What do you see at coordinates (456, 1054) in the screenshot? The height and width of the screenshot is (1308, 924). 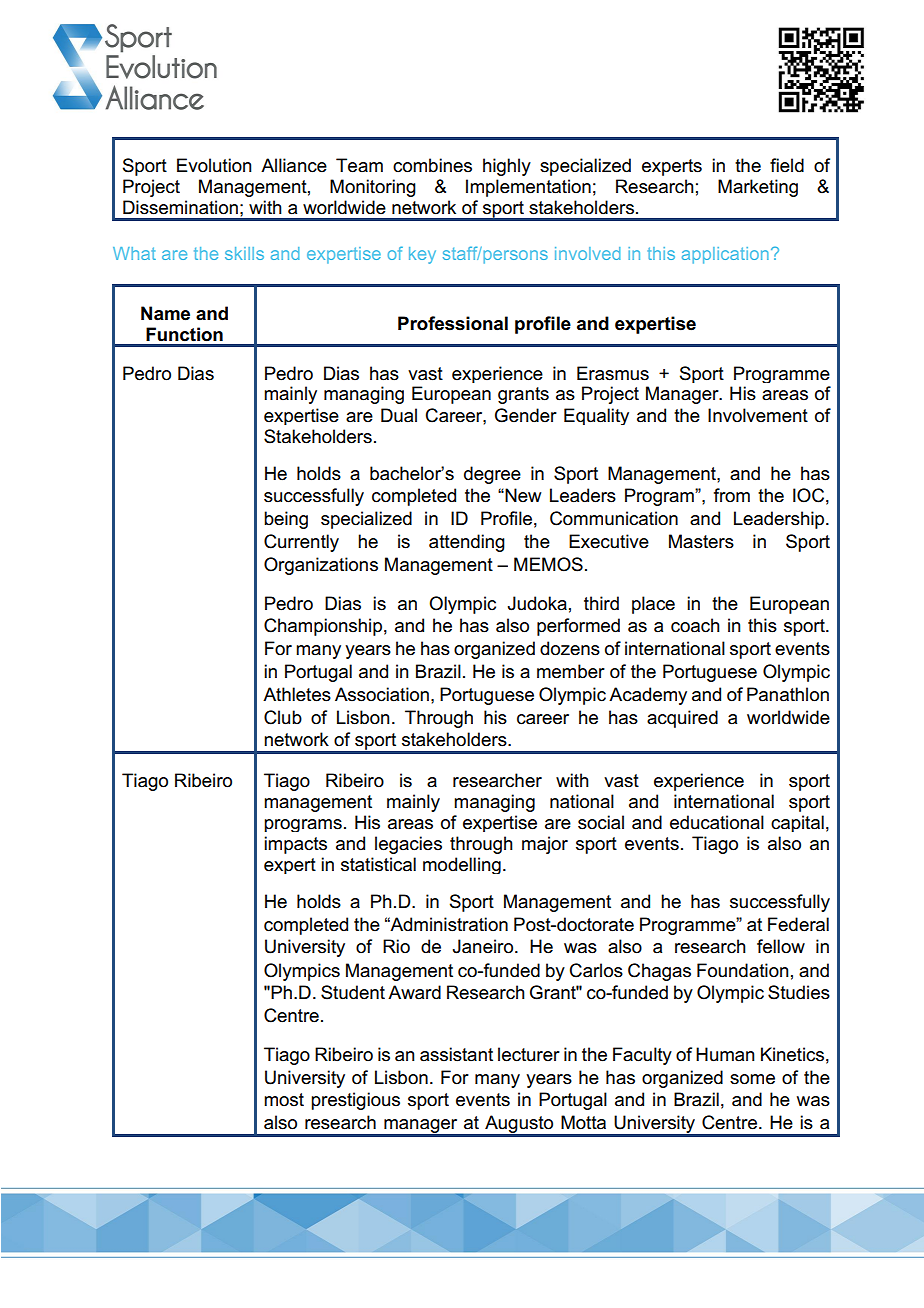 I see `assistant` at bounding box center [456, 1054].
